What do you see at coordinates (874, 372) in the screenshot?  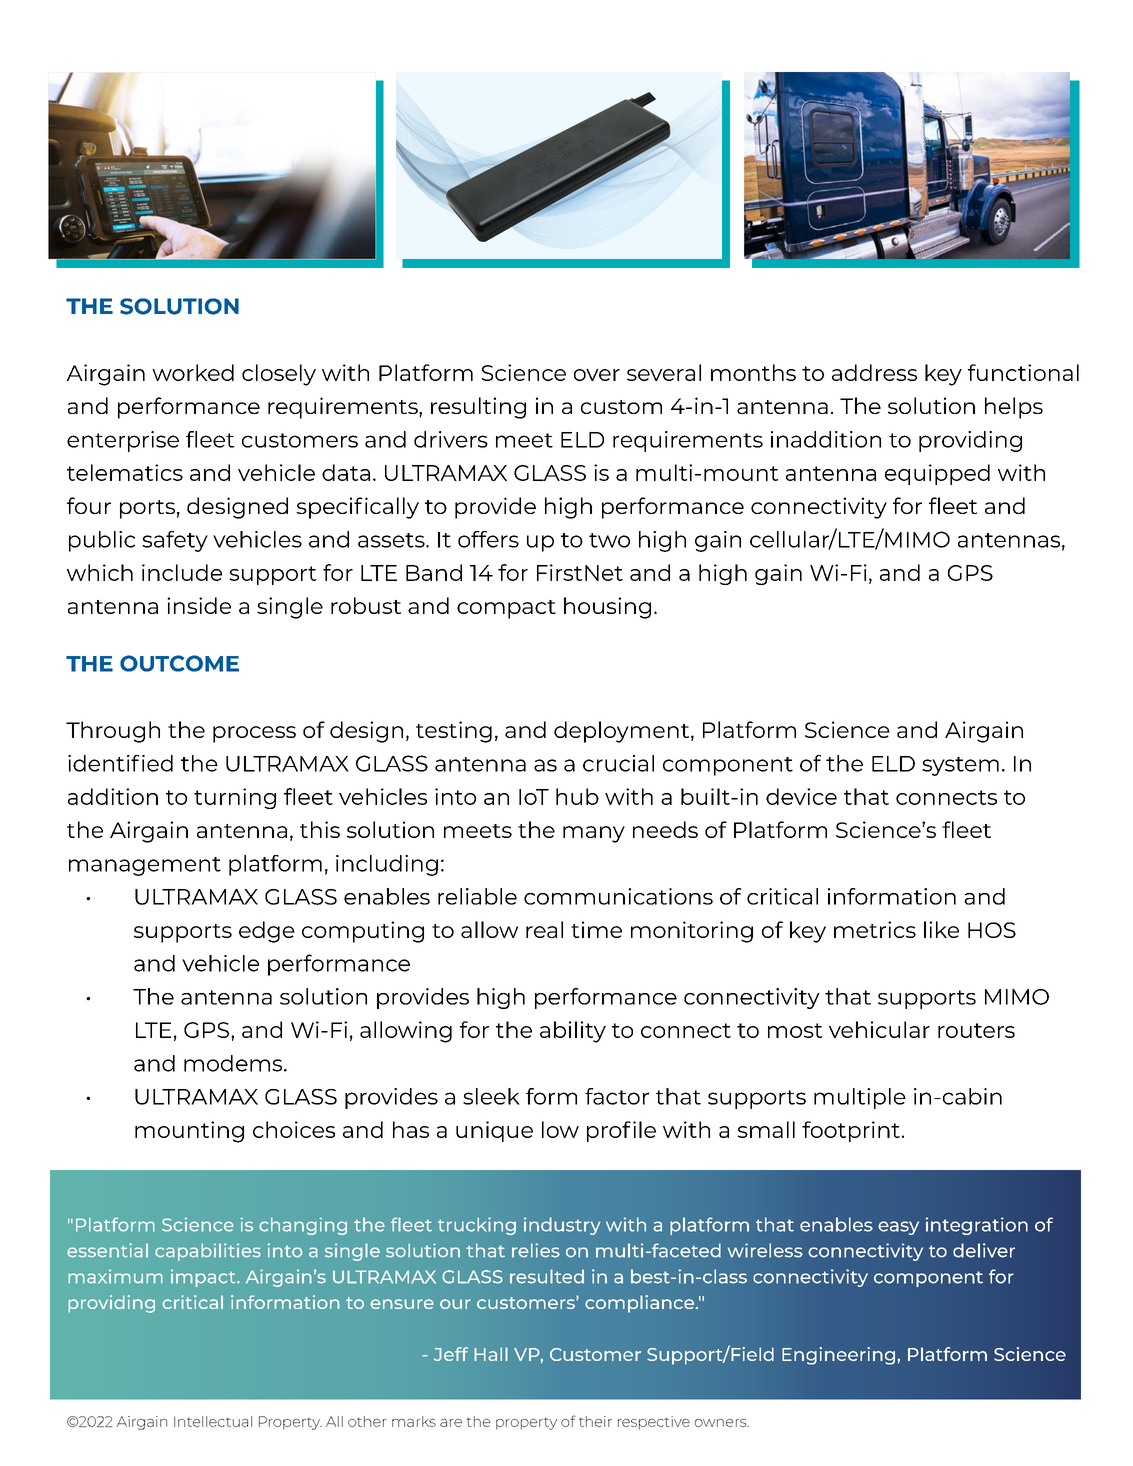 I see `address` at bounding box center [874, 372].
